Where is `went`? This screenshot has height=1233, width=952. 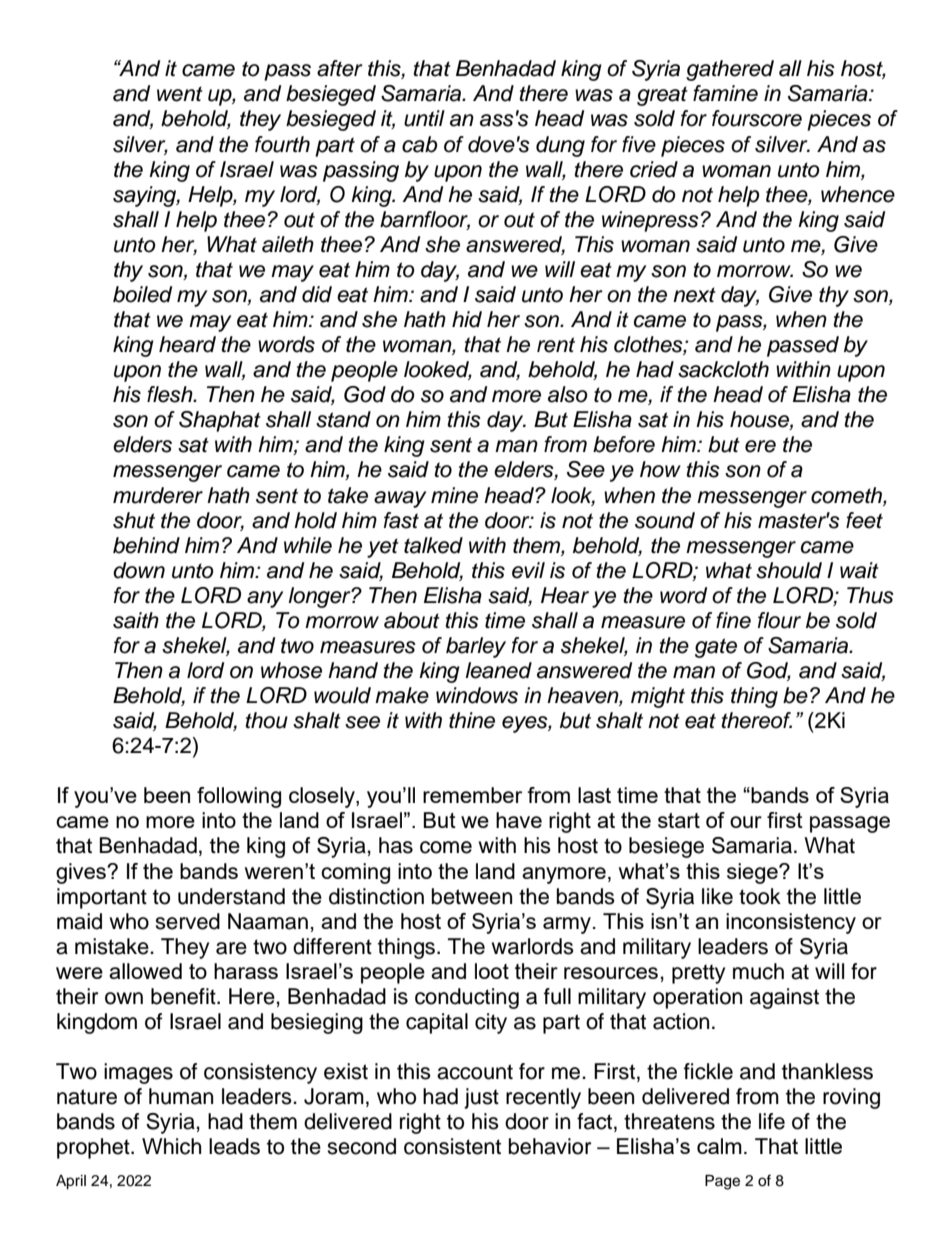 went is located at coordinates (180, 94).
